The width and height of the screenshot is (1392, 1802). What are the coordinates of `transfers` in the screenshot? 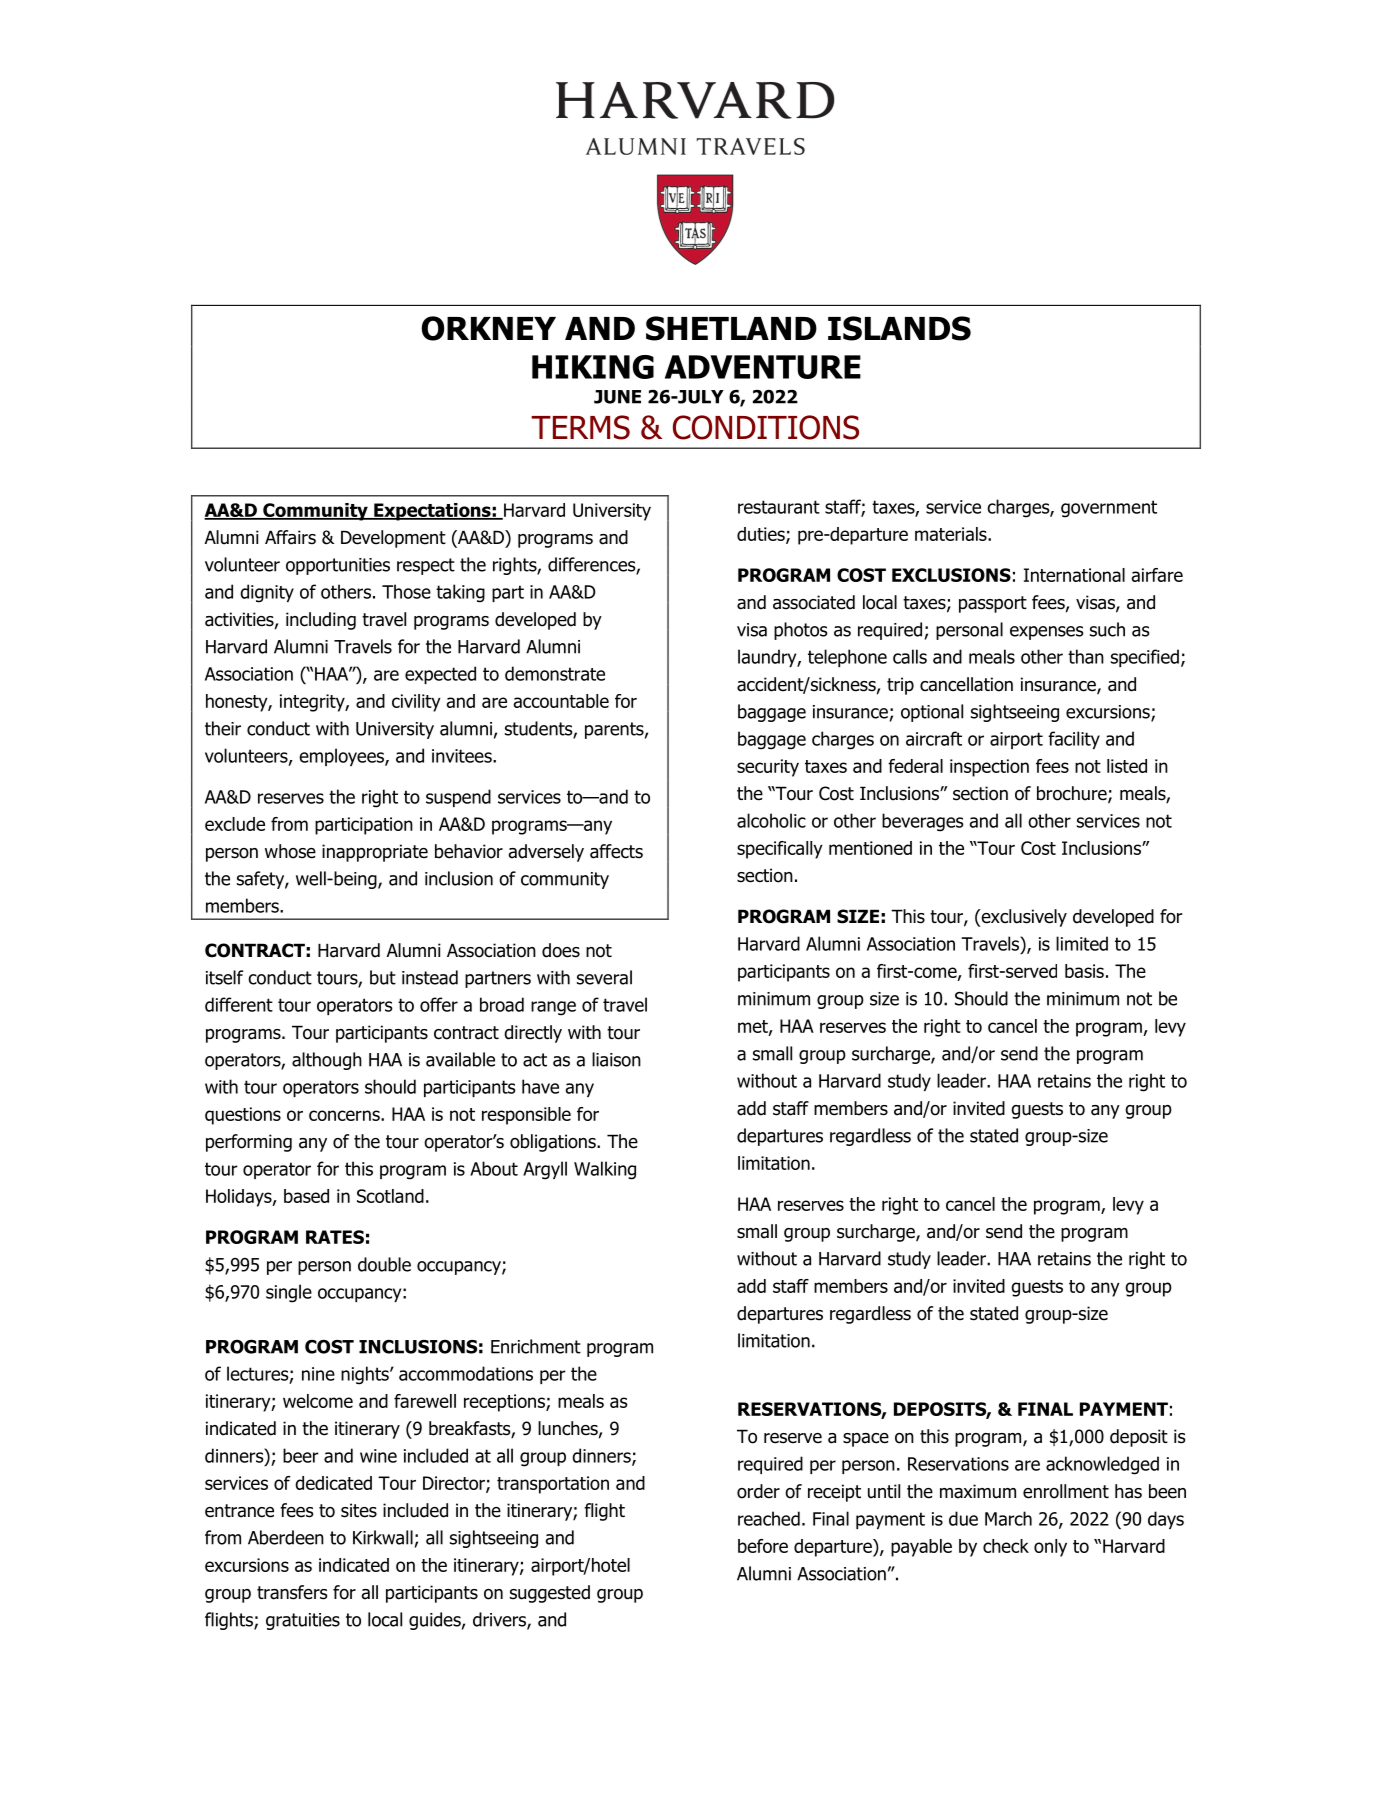 It's located at (292, 1592).
